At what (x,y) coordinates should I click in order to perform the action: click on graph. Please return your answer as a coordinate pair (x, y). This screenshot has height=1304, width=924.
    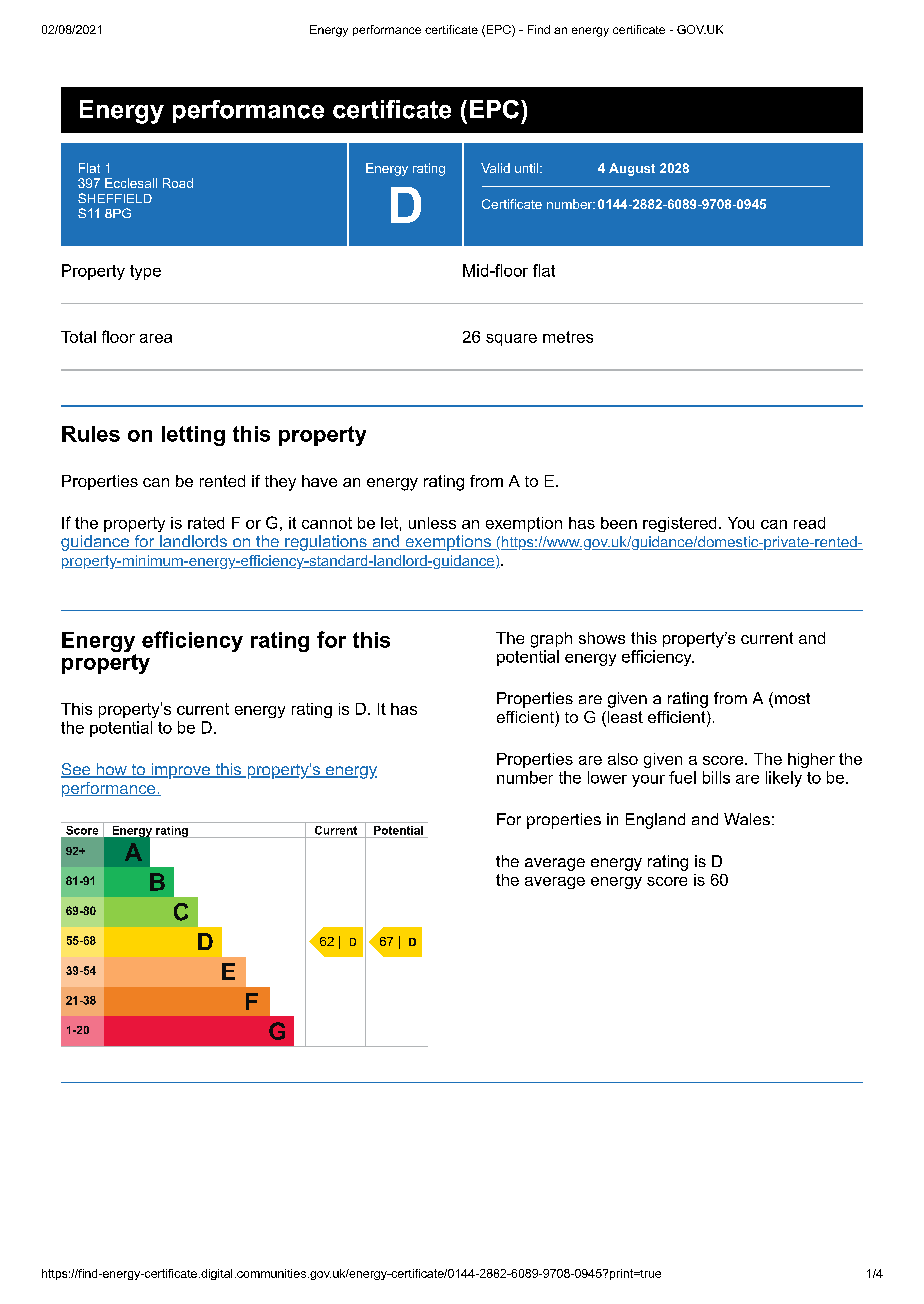
    Looking at the image, I should click on (551, 640).
